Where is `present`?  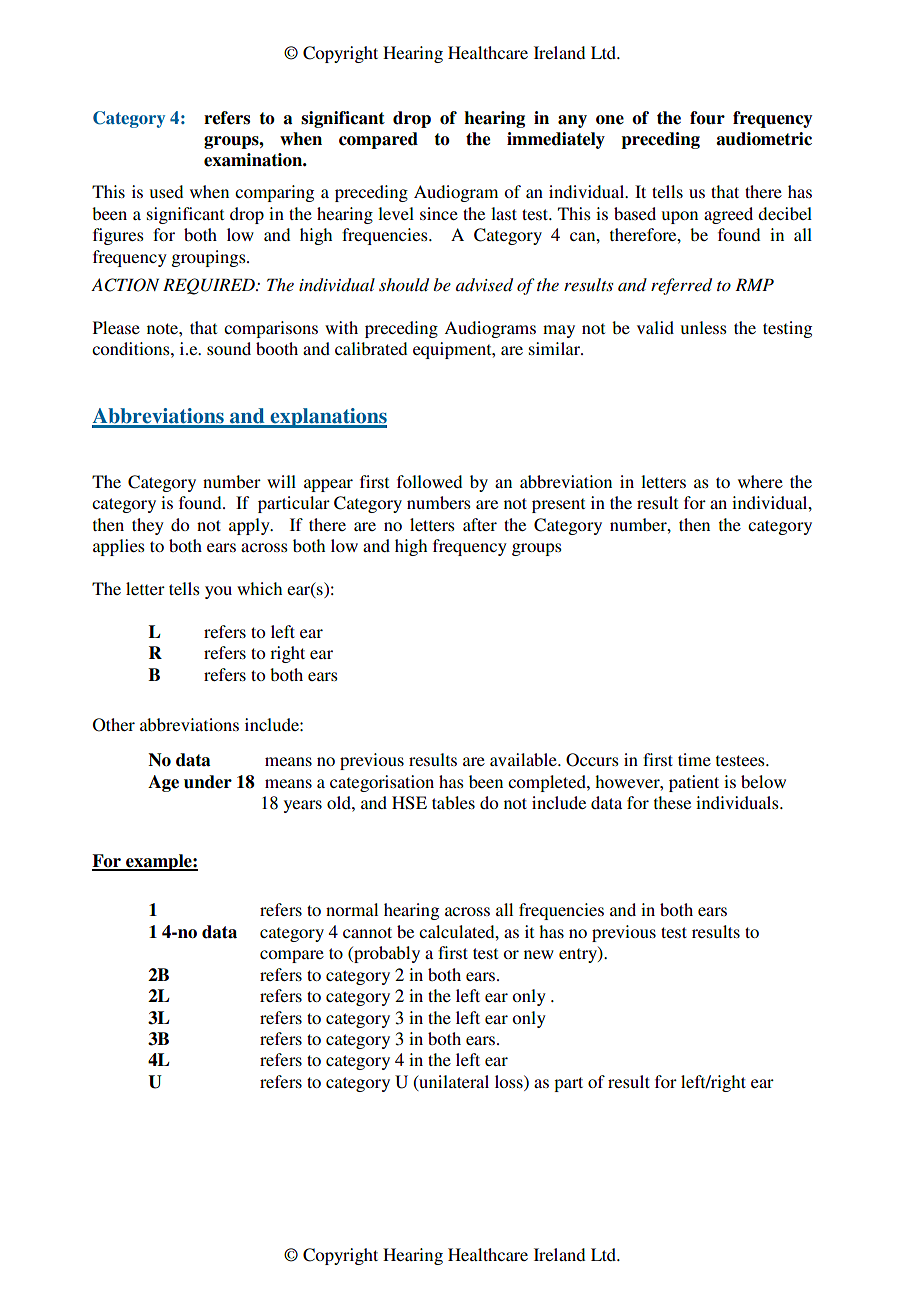
present is located at coordinates (558, 505).
